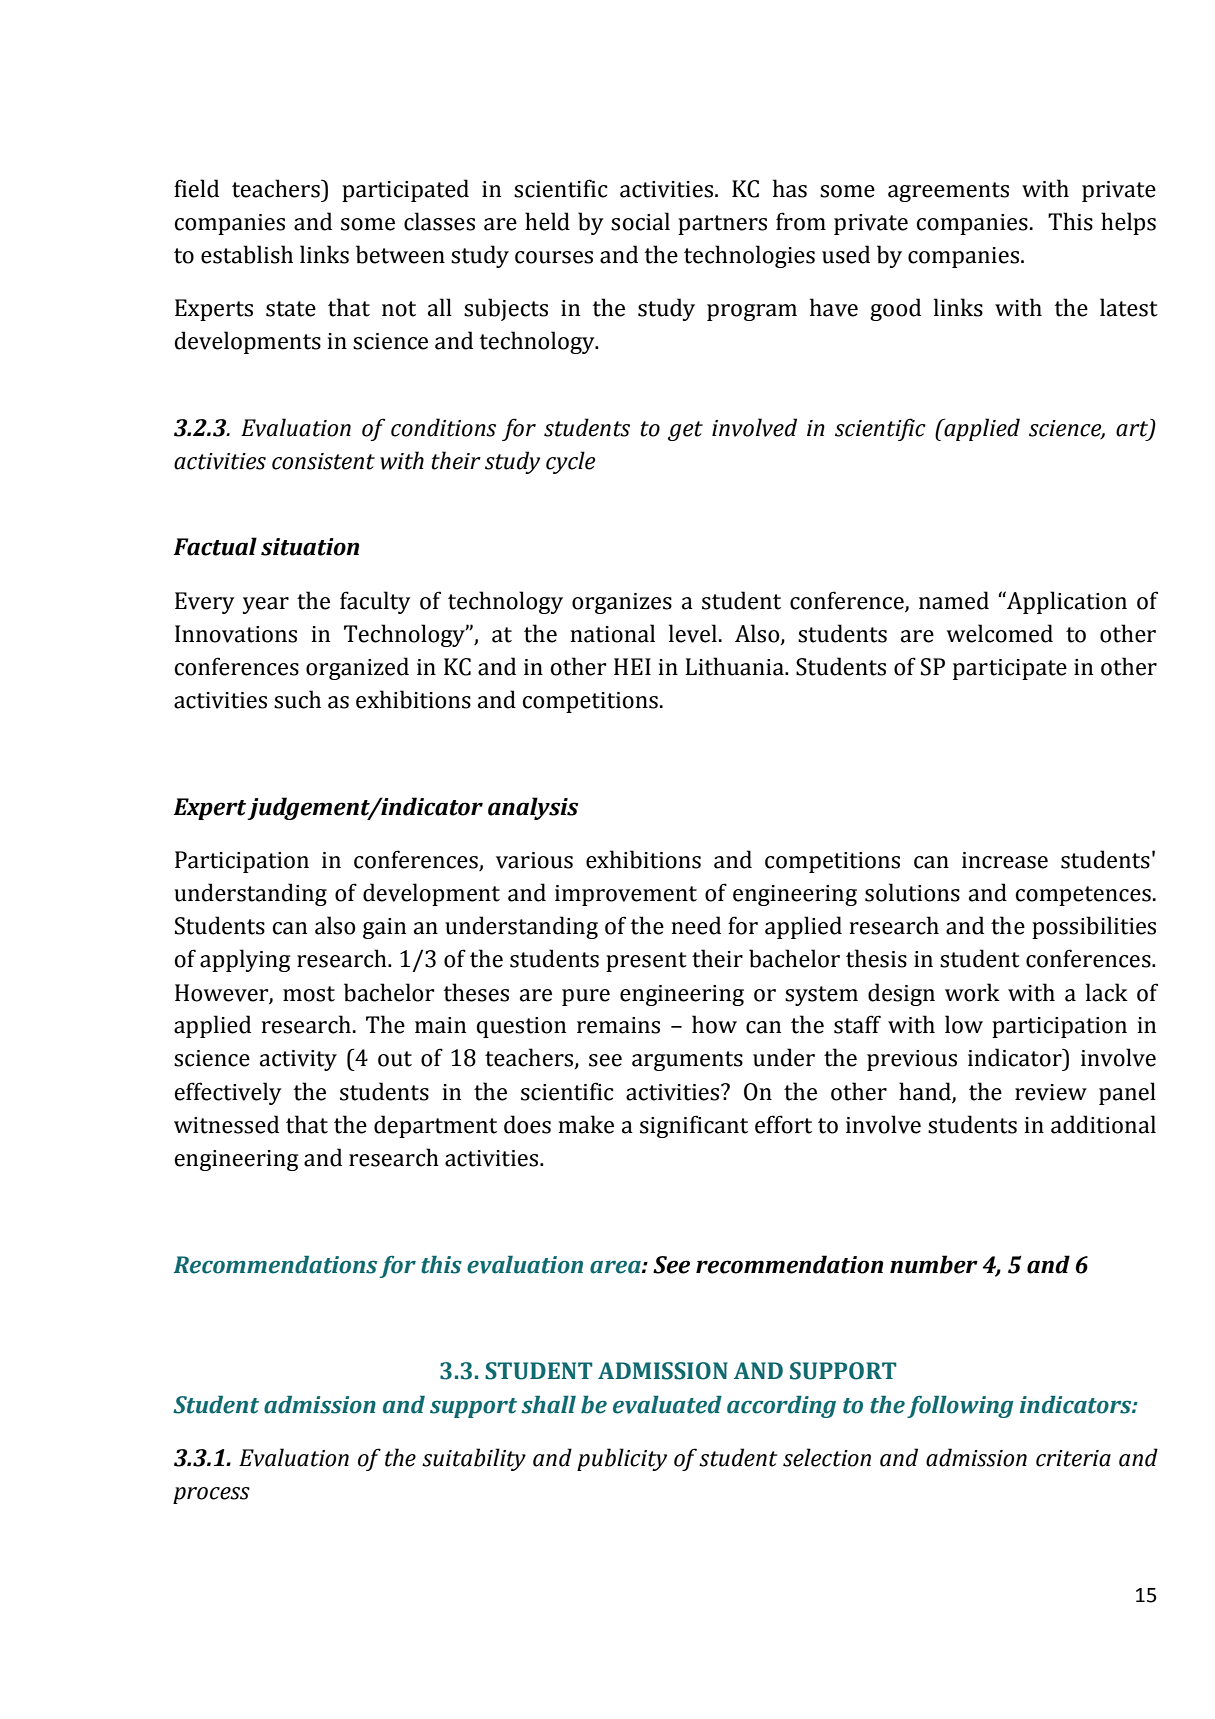  What do you see at coordinates (1066, 602) in the image?
I see `Application` at bounding box center [1066, 602].
